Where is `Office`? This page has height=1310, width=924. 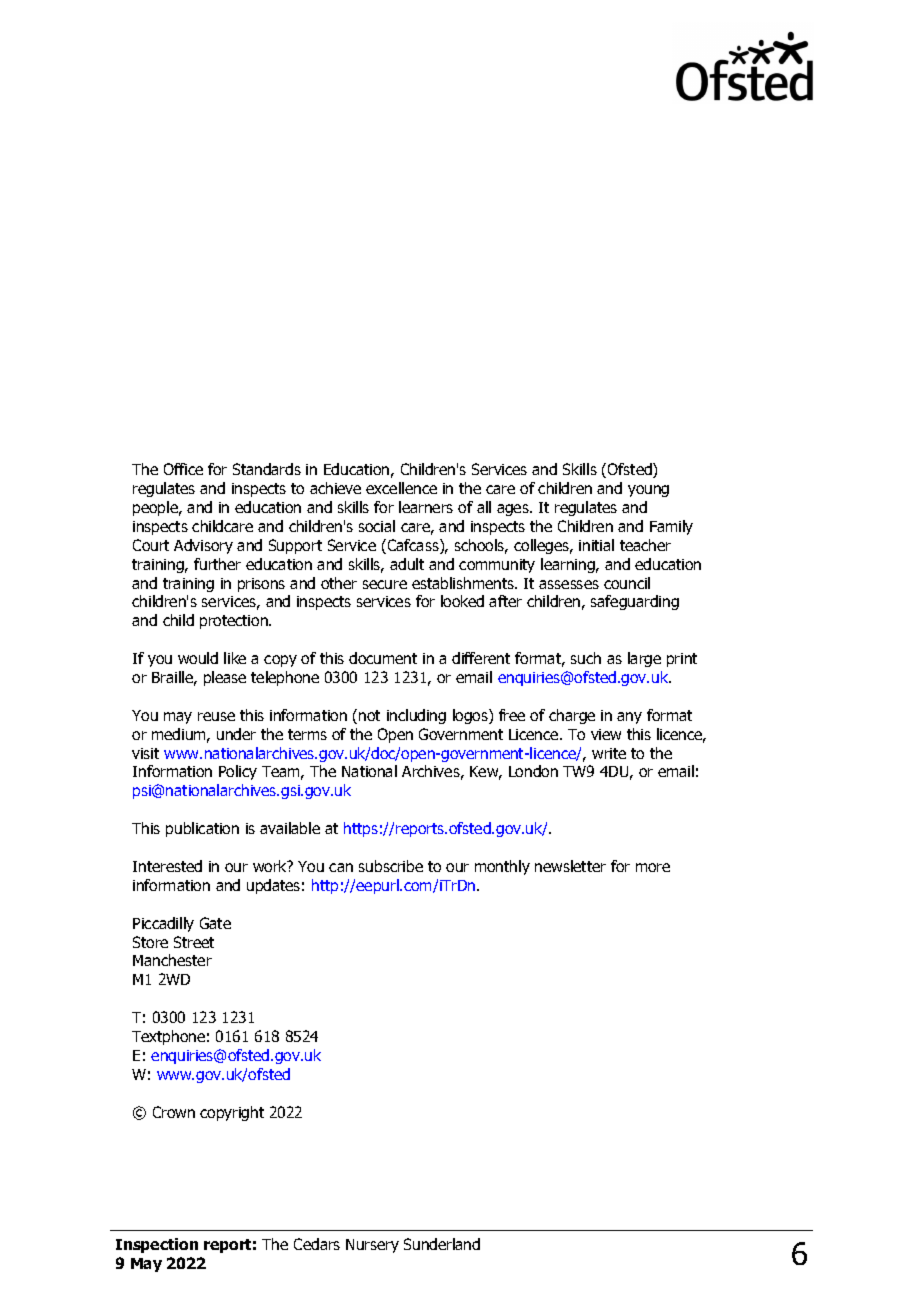 Office is located at coordinates (183, 469).
